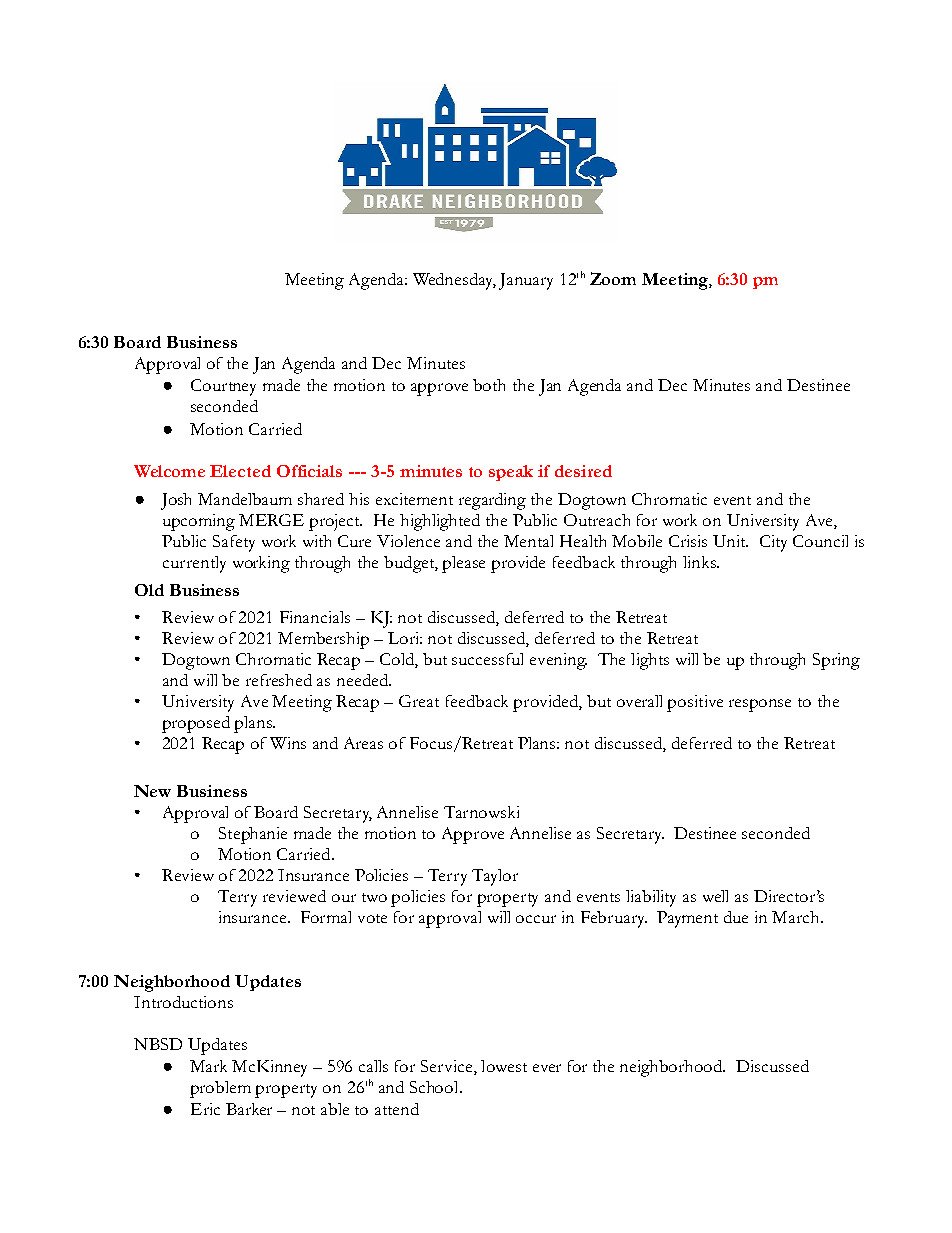  What do you see at coordinates (760, 705) in the screenshot?
I see `response` at bounding box center [760, 705].
